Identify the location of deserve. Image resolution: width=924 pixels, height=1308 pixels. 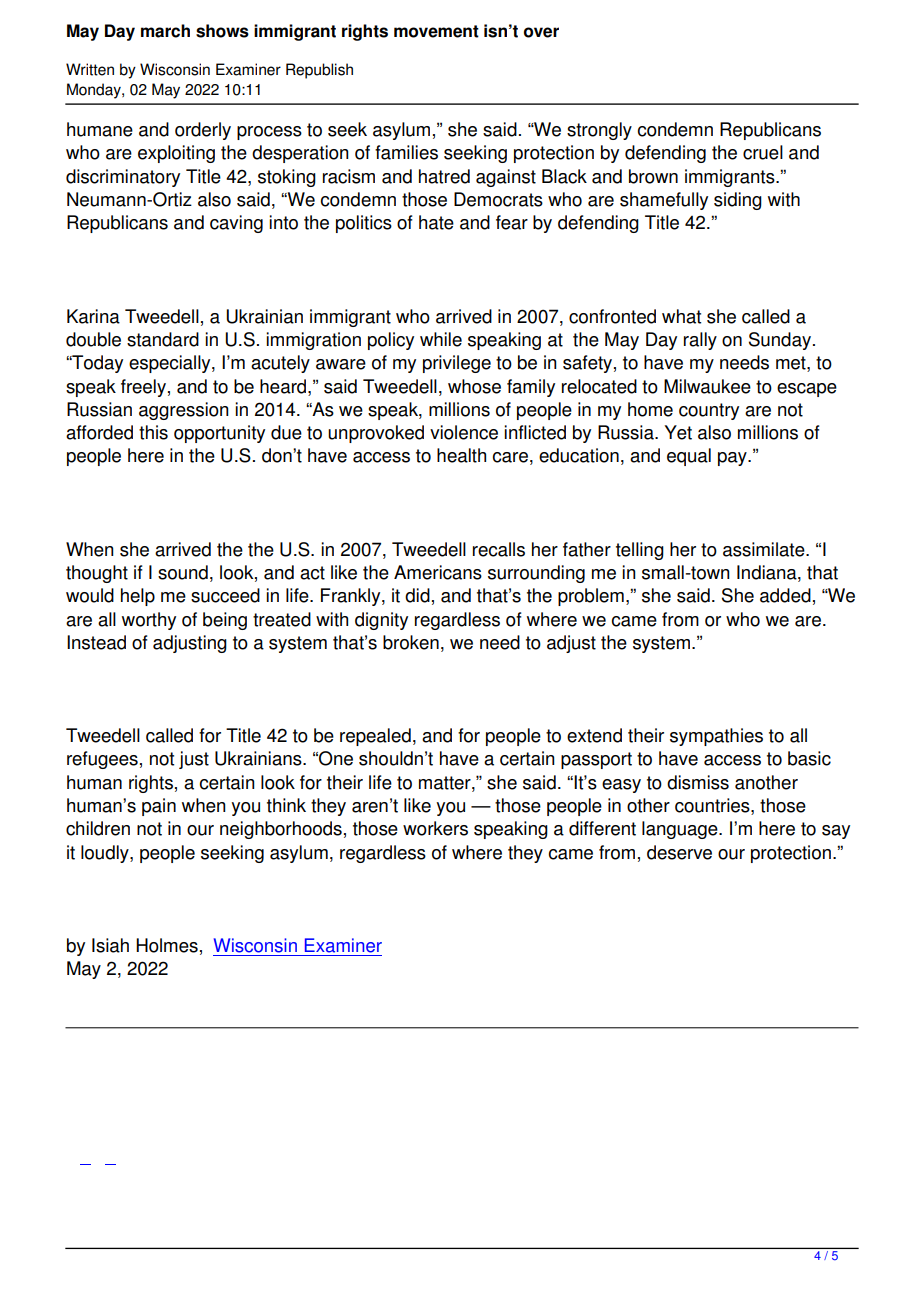
(679, 852).
